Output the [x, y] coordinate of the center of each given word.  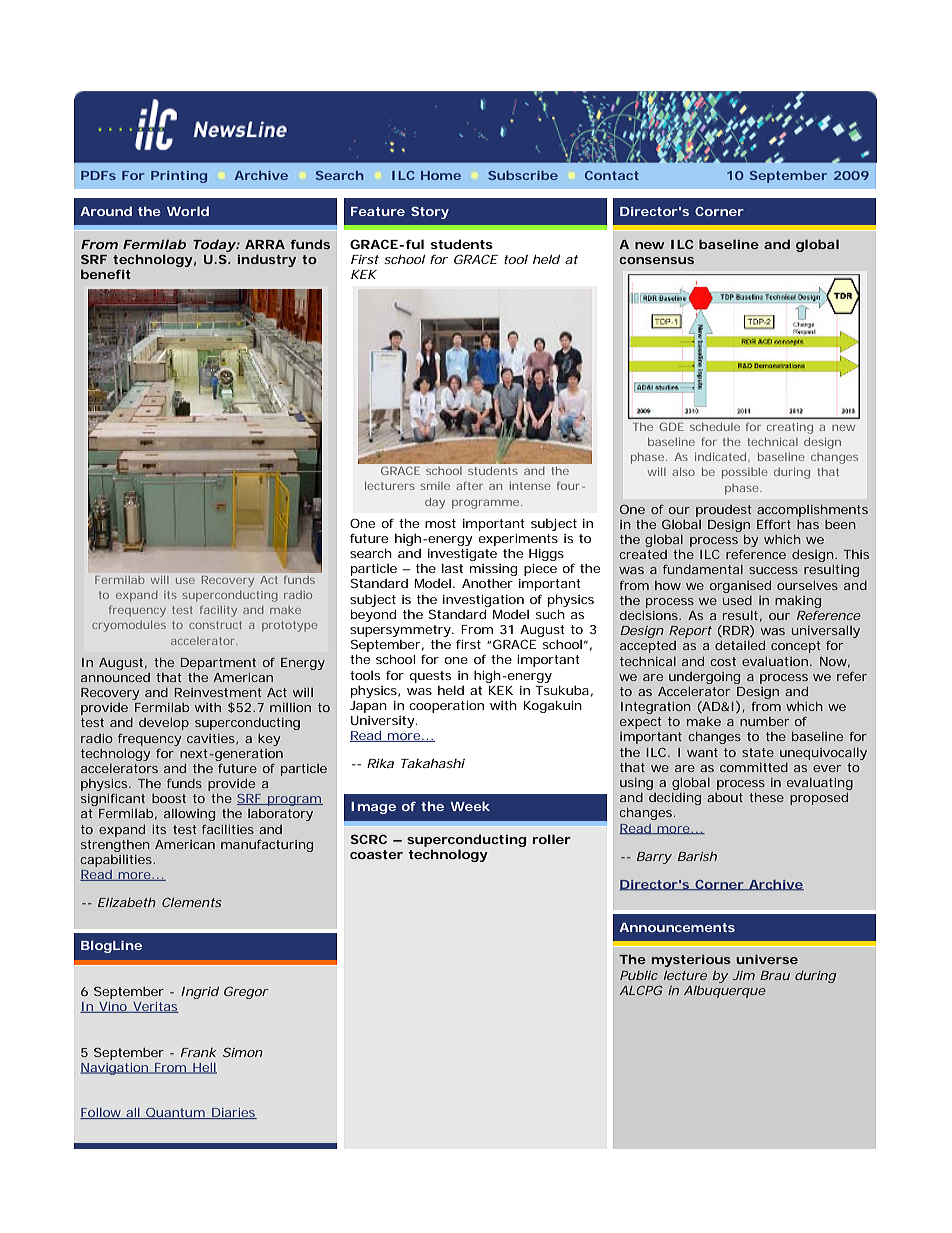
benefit [106, 274]
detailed [740, 645]
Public [639, 975]
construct [215, 625]
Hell [204, 1068]
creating [790, 428]
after [469, 486]
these [766, 797]
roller [551, 839]
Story [430, 213]
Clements [191, 902]
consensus [656, 260]
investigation [483, 601]
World [188, 211]
